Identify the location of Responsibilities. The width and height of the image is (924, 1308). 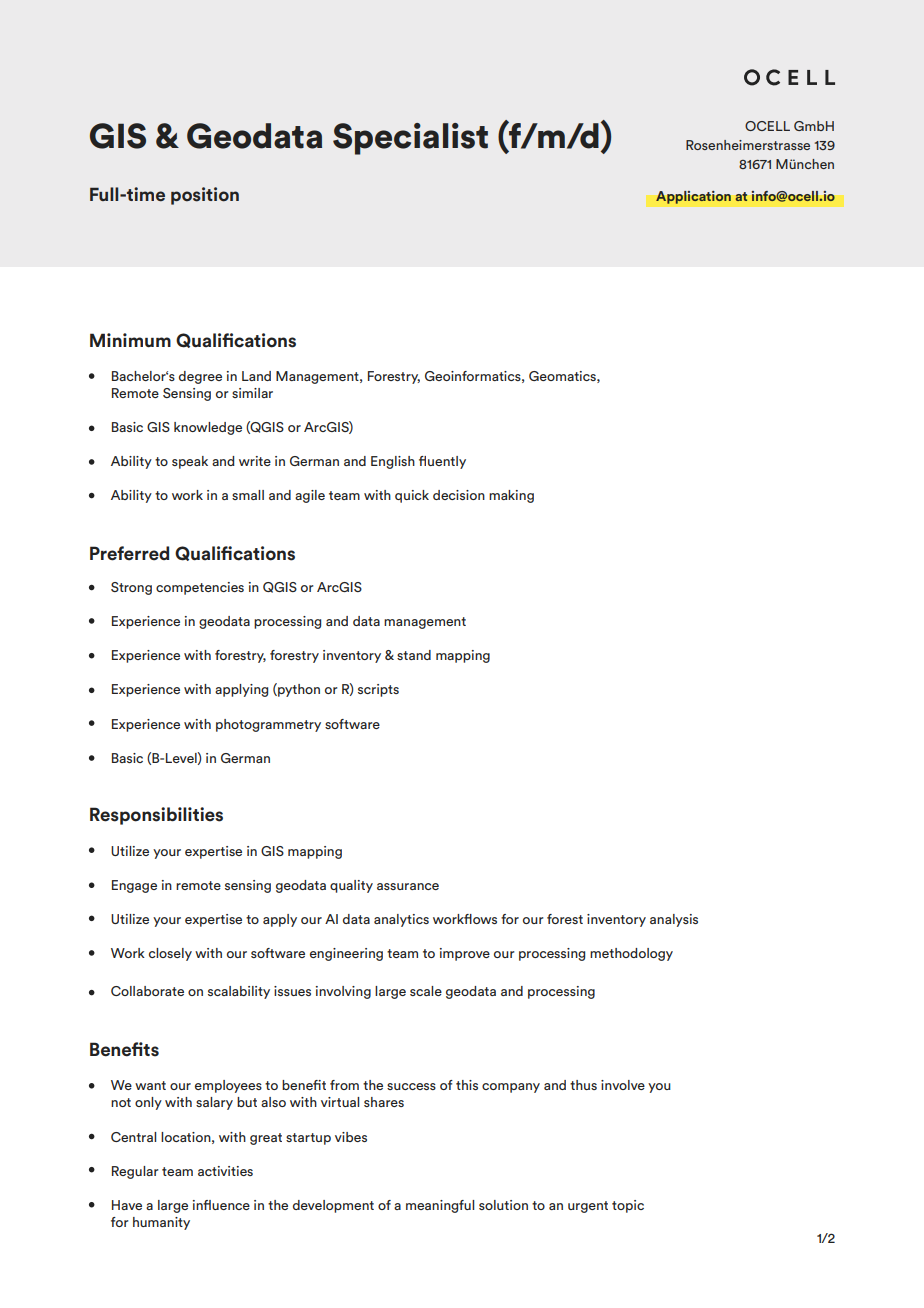
(156, 816).
